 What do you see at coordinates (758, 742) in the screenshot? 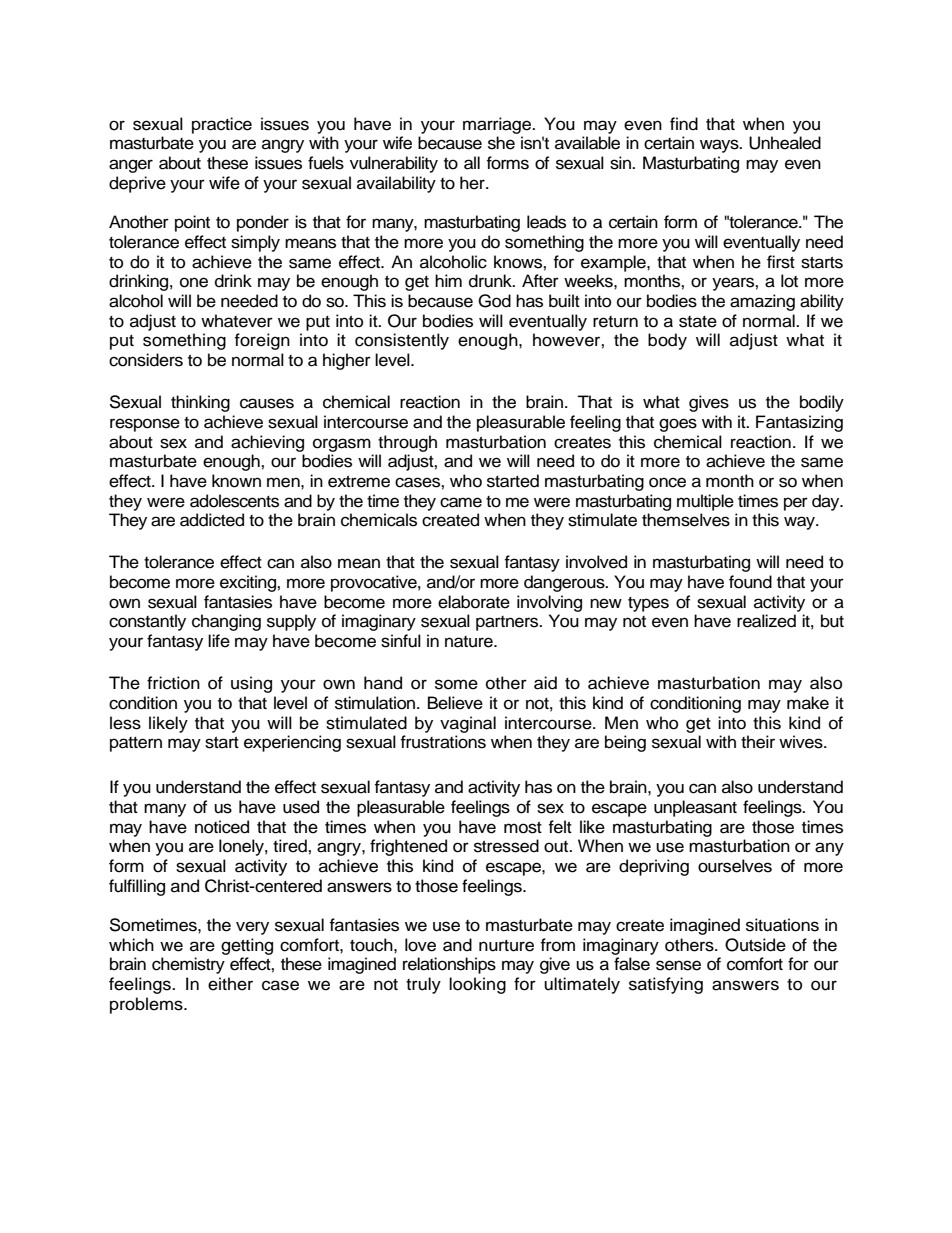
I see `their` at bounding box center [758, 742].
